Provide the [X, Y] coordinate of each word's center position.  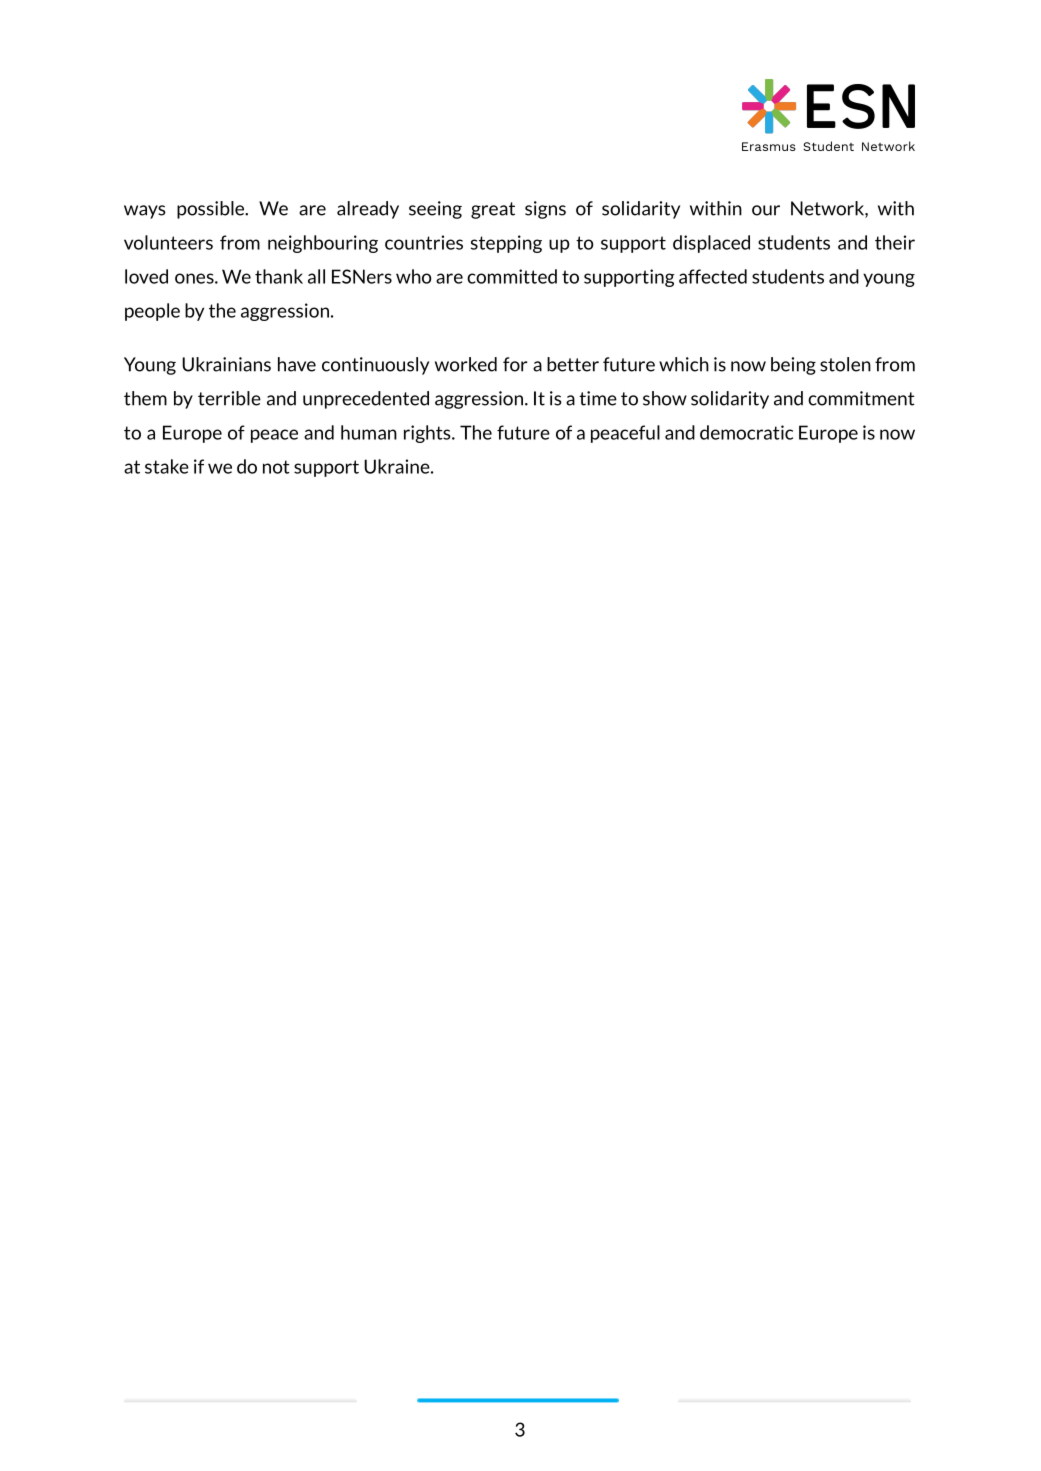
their [895, 242]
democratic [746, 432]
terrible [229, 398]
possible [212, 210]
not [276, 467]
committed [512, 276]
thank [279, 276]
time [598, 398]
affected [713, 276]
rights [428, 434]
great [493, 210]
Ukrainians [226, 364]
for [515, 364]
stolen [845, 364]
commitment [861, 398]
